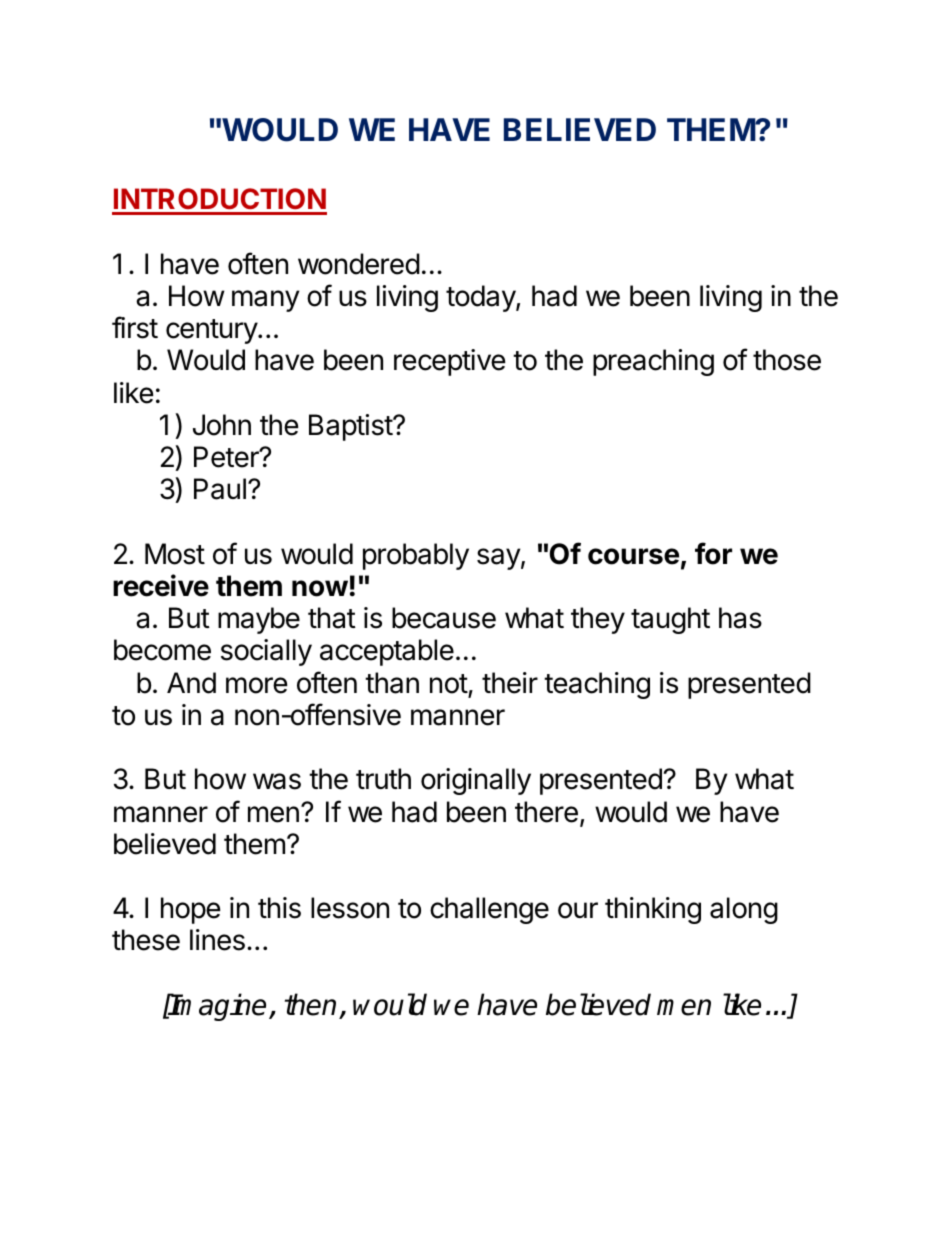 The width and height of the screenshot is (952, 1233). What do you see at coordinates (222, 425) in the screenshot?
I see `John` at bounding box center [222, 425].
